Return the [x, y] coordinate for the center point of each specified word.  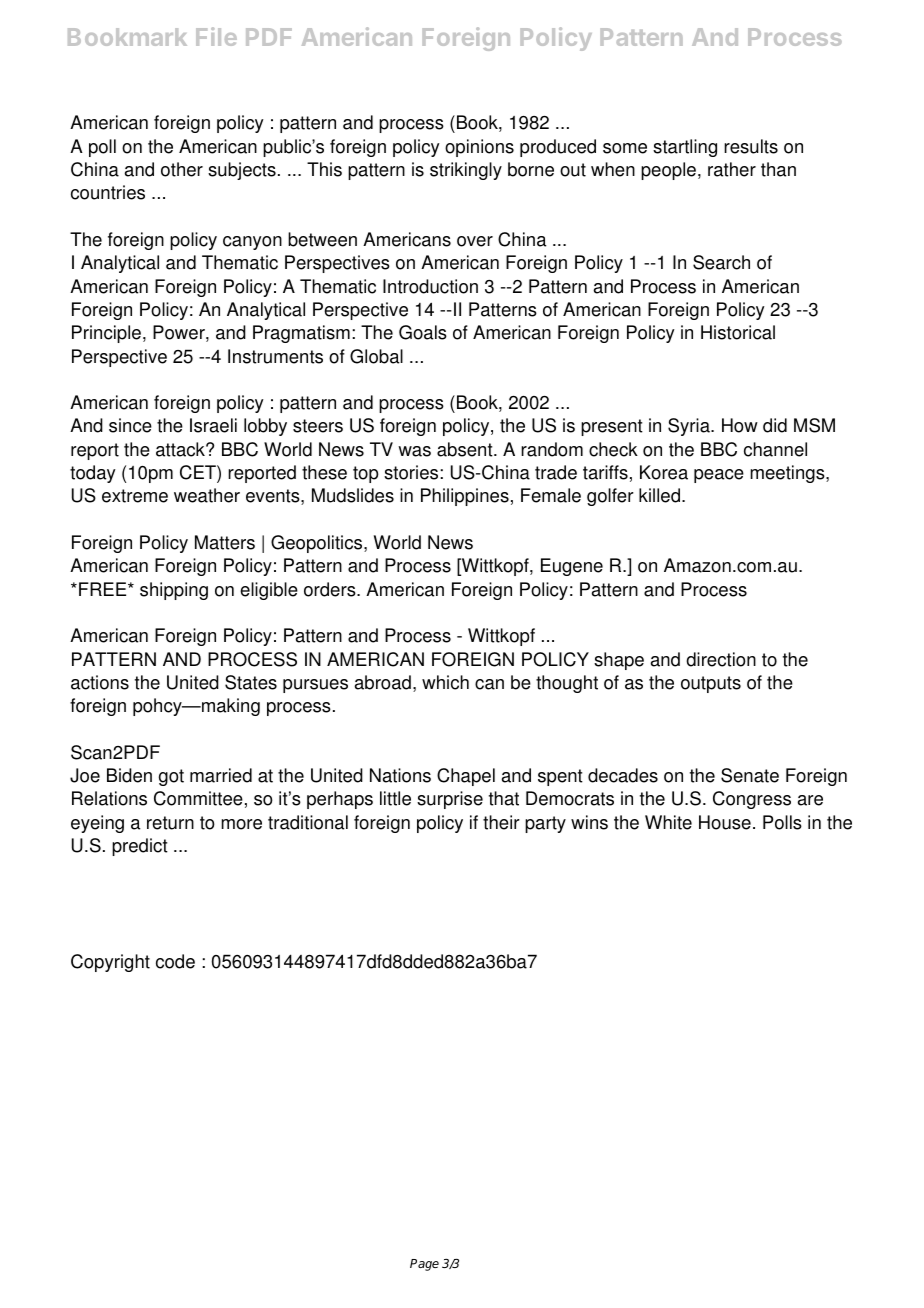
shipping [174, 591]
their [501, 822]
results [751, 146]
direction [721, 659]
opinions [479, 148]
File [216, 36]
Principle [106, 334]
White [668, 822]
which [445, 682]
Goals [423, 332]
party [545, 824]
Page [424, 1265]
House [725, 822]
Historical [738, 332]
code [175, 961]
